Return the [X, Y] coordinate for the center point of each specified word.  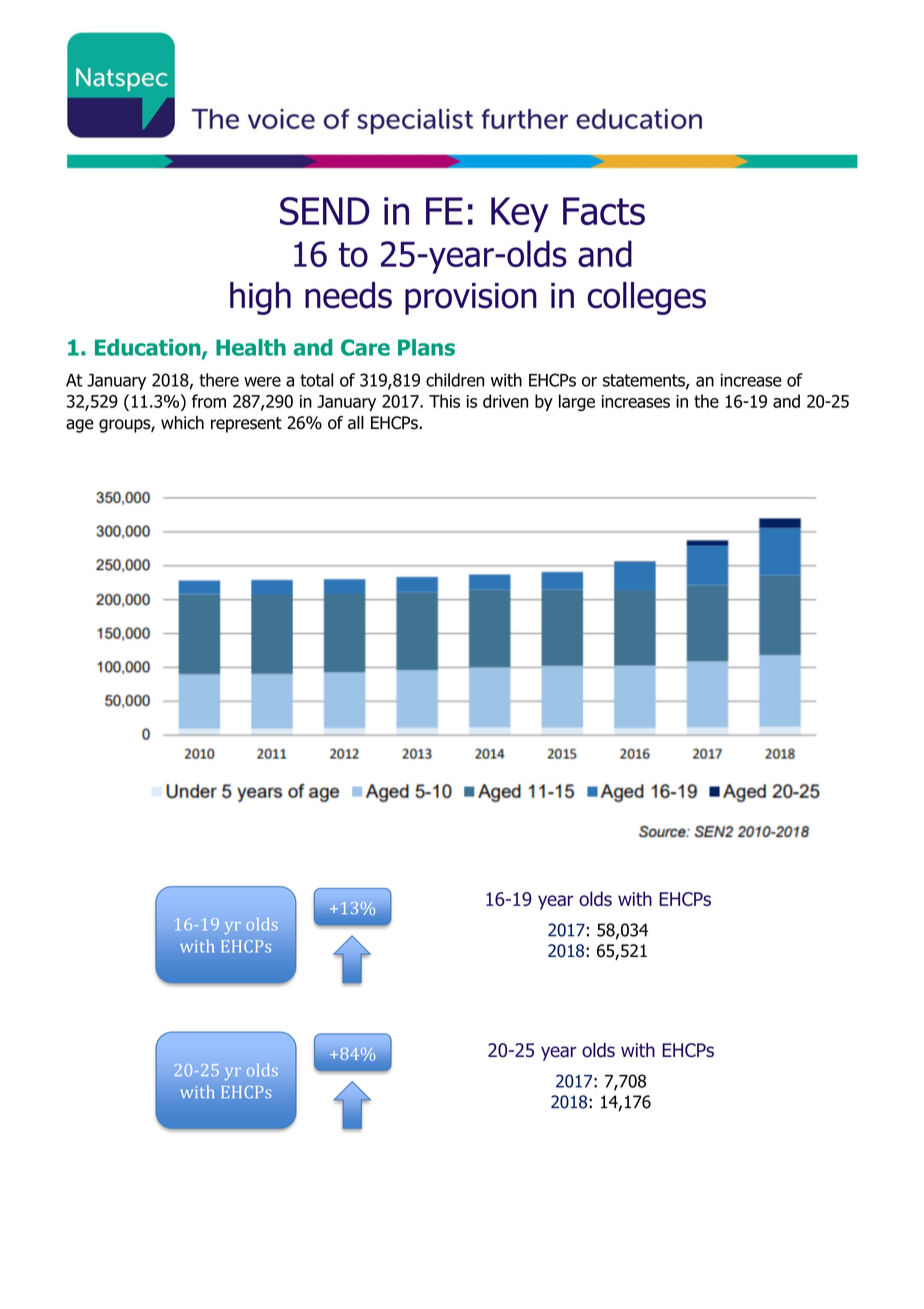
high [260, 298]
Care [365, 347]
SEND [325, 211]
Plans [426, 347]
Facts [604, 211]
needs [348, 295]
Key [520, 214]
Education [149, 348]
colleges [646, 298]
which [182, 423]
